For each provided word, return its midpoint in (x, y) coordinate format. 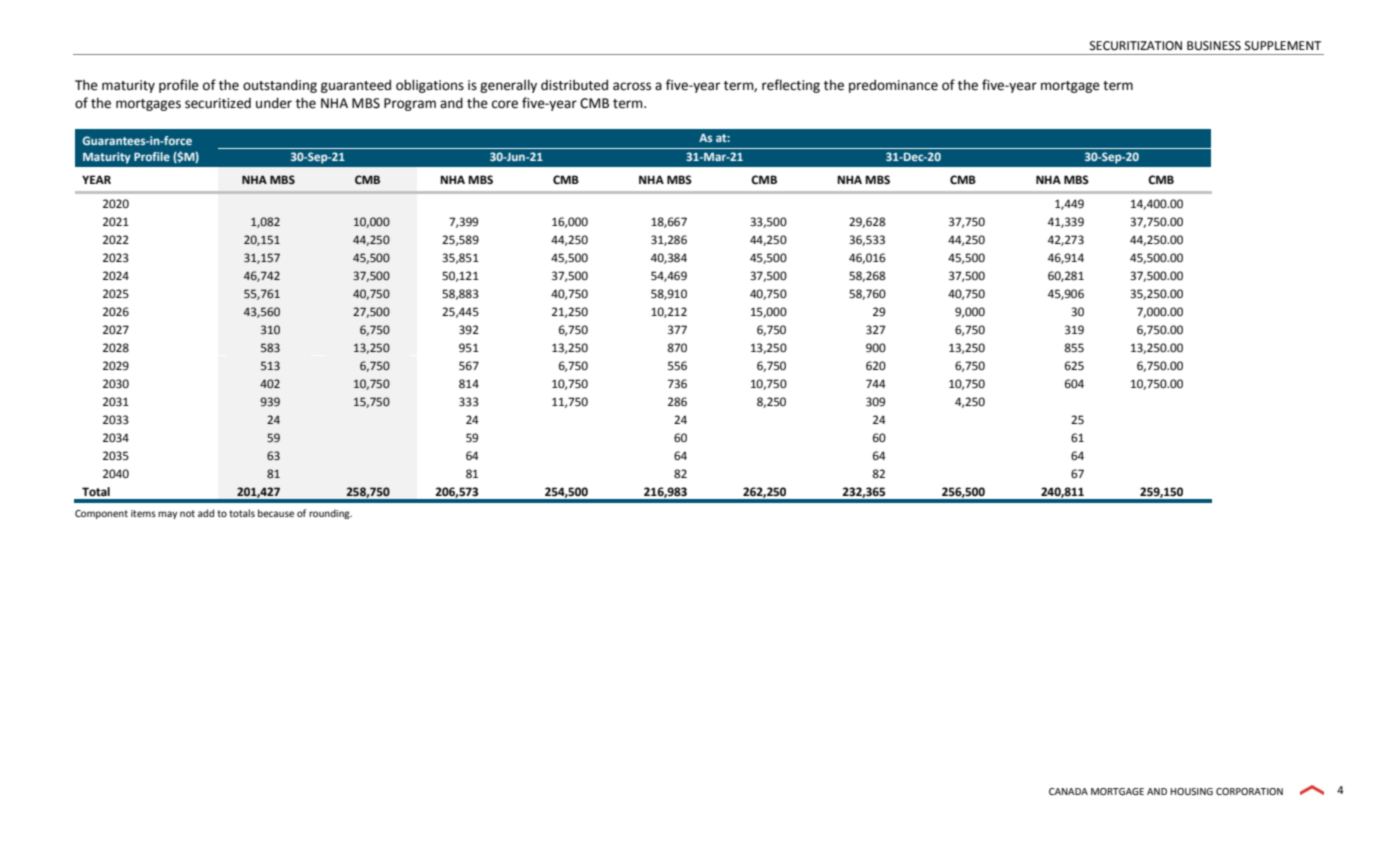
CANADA (1068, 791)
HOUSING (1192, 791)
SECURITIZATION (1136, 46)
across (632, 86)
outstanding (280, 86)
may (167, 515)
